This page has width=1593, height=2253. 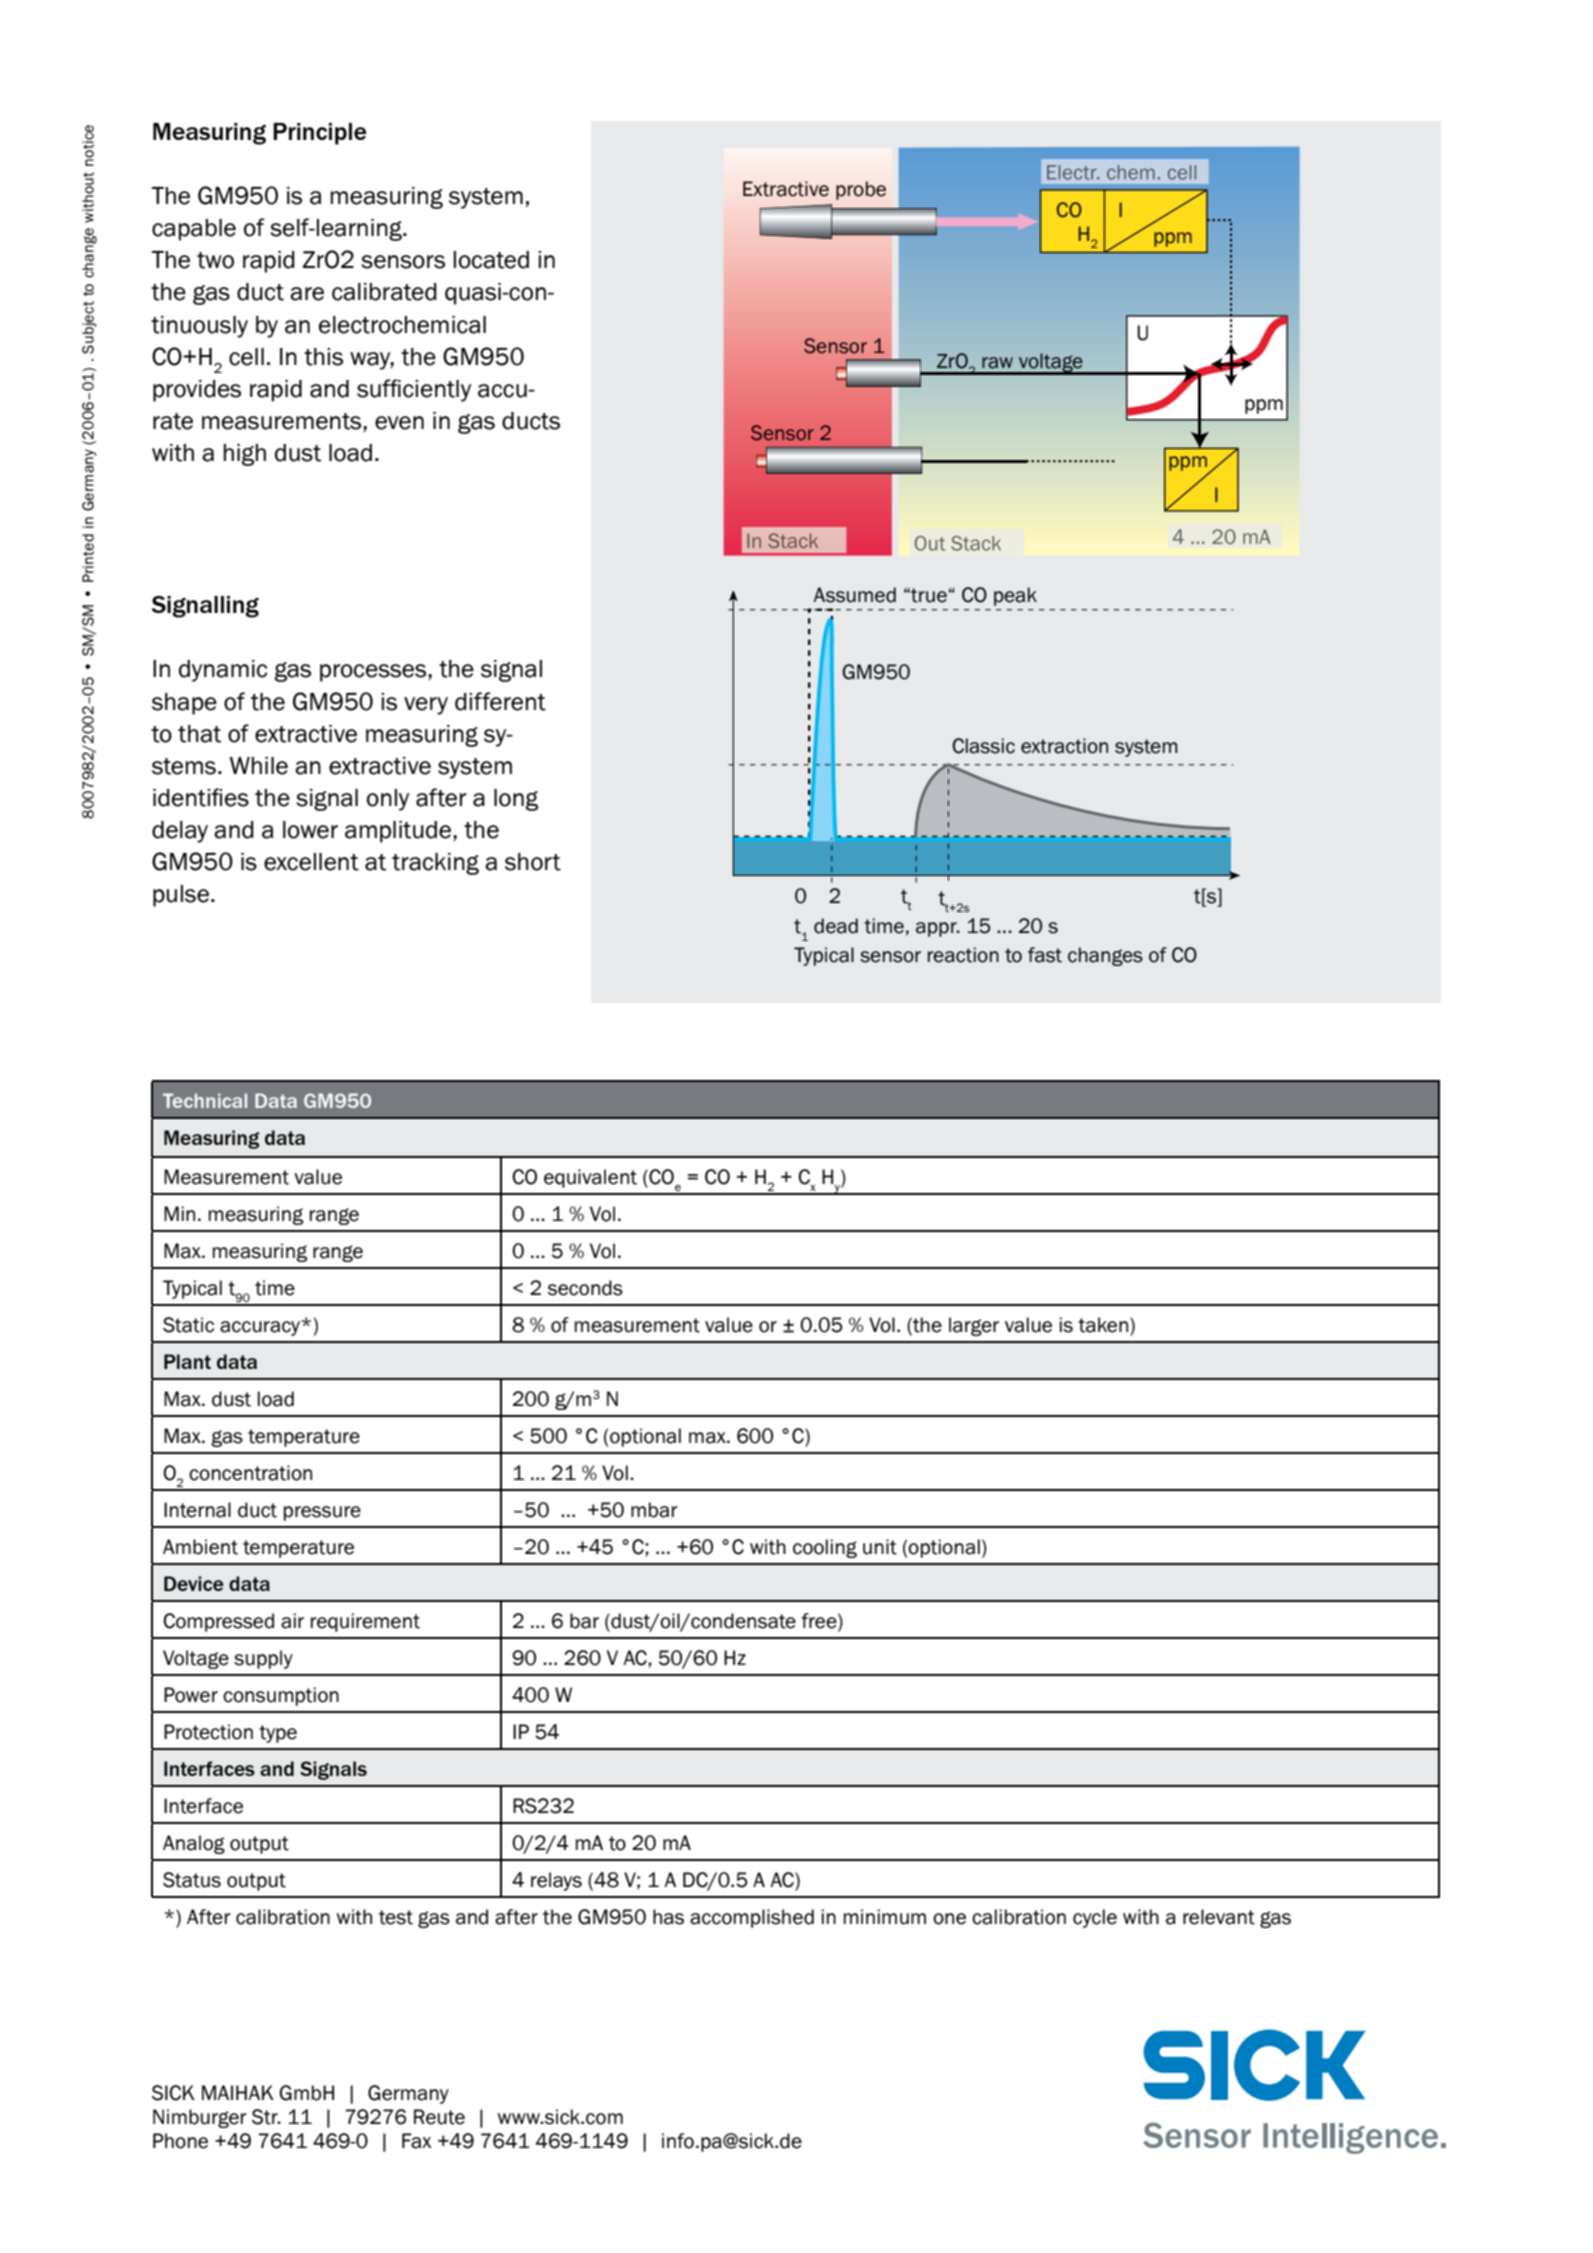 What do you see at coordinates (1095, 1918) in the page?
I see `cycle` at bounding box center [1095, 1918].
